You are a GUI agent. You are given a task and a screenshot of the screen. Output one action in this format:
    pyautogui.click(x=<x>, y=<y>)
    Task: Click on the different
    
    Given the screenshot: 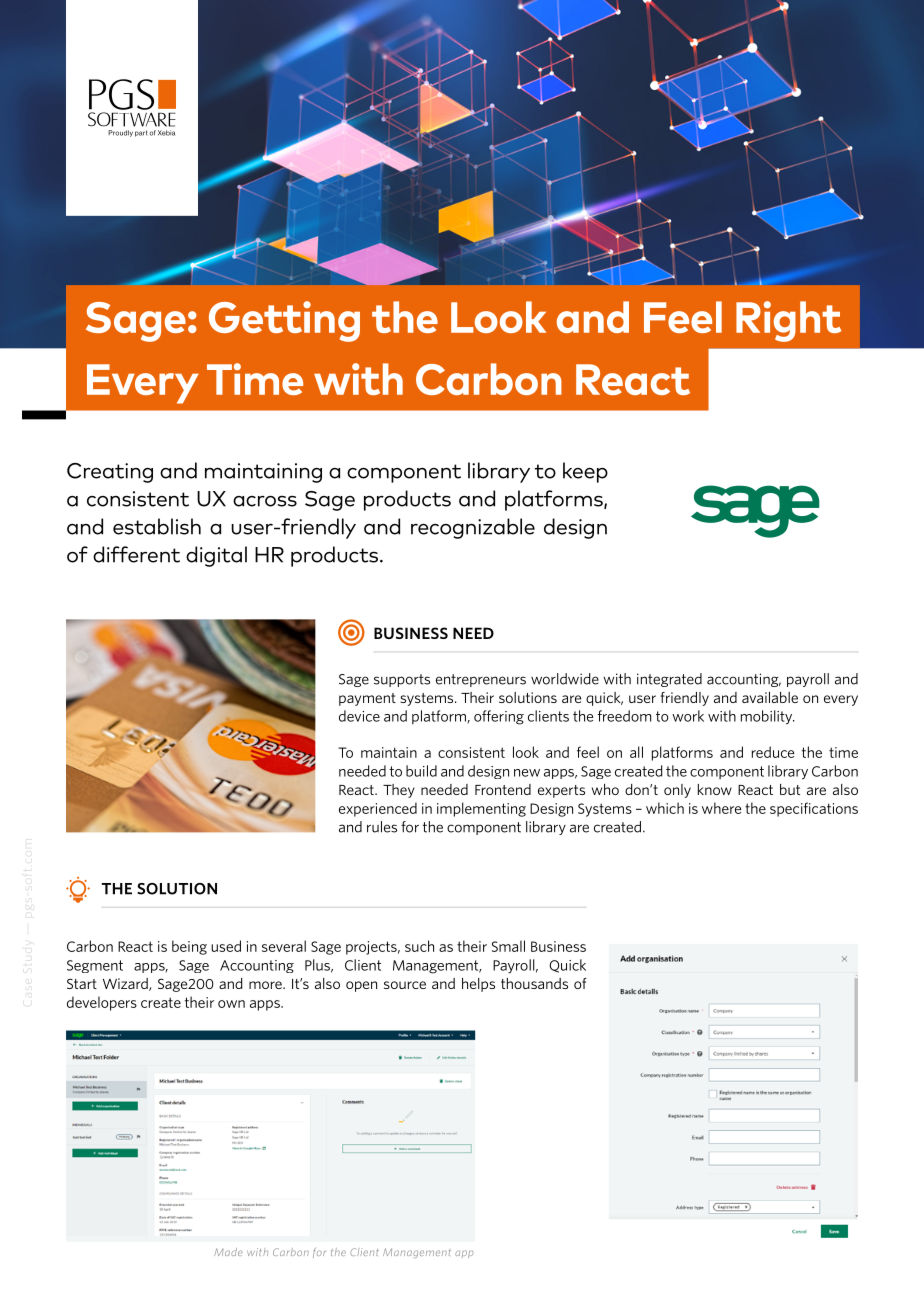 What is the action you would take?
    pyautogui.click(x=136, y=554)
